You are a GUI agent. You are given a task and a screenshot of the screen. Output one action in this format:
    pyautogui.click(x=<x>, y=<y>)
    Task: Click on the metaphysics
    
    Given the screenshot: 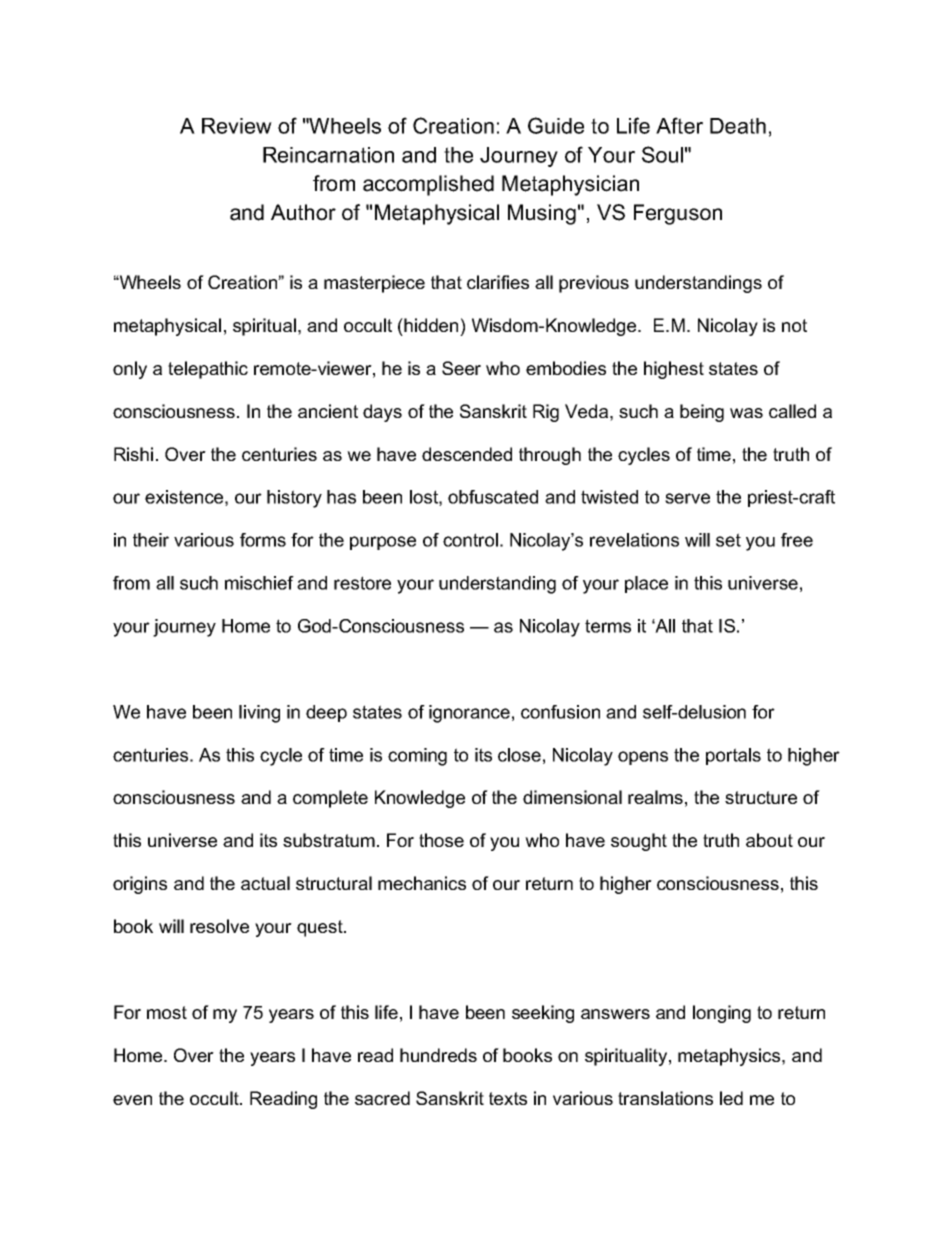 What is the action you would take?
    pyautogui.click(x=730, y=1057)
